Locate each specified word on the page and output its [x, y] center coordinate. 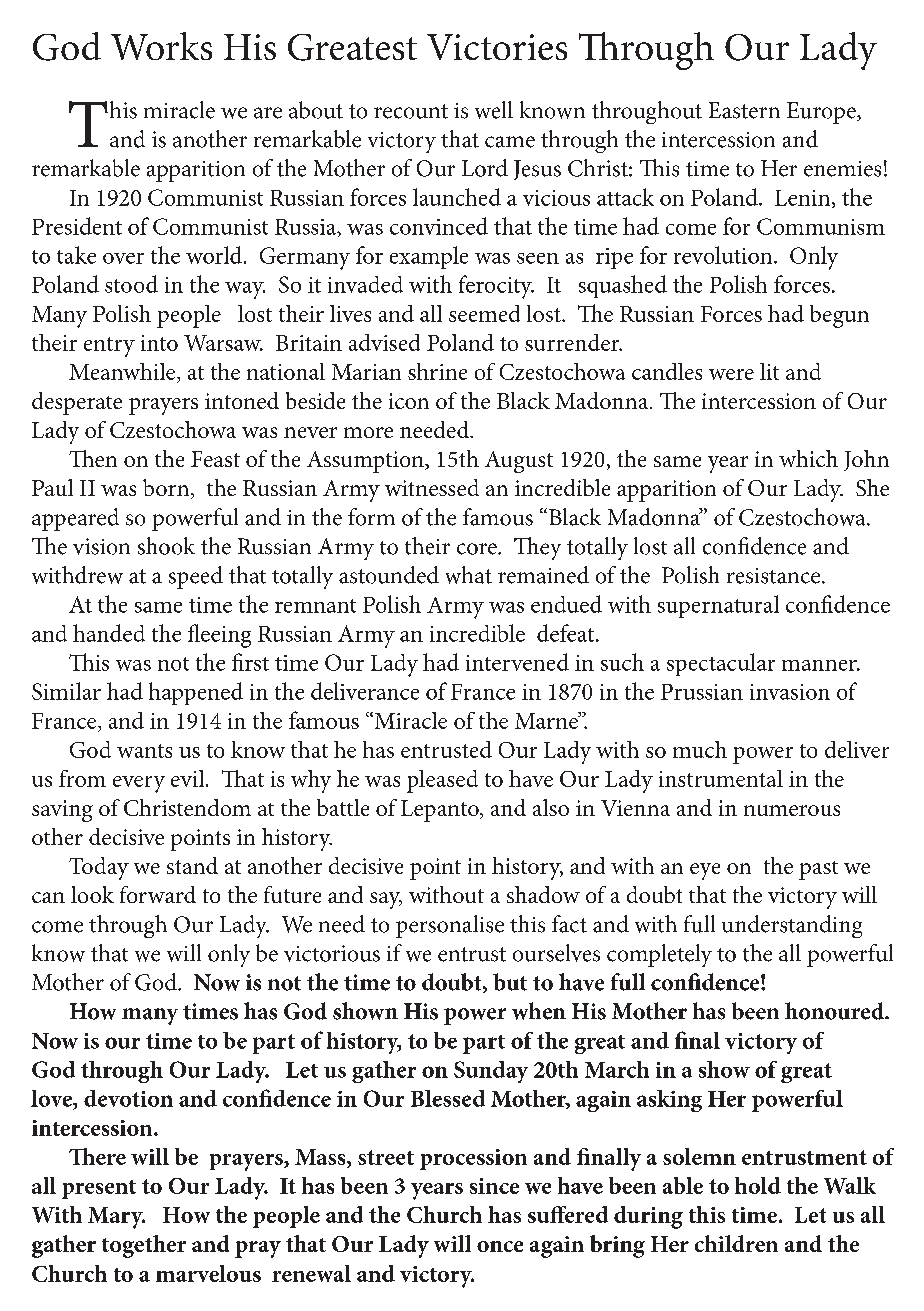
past [818, 870]
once [500, 1246]
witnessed [432, 487]
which [808, 458]
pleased [442, 781]
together [144, 1246]
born [167, 489]
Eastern [744, 110]
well [494, 110]
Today [99, 868]
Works [161, 46]
